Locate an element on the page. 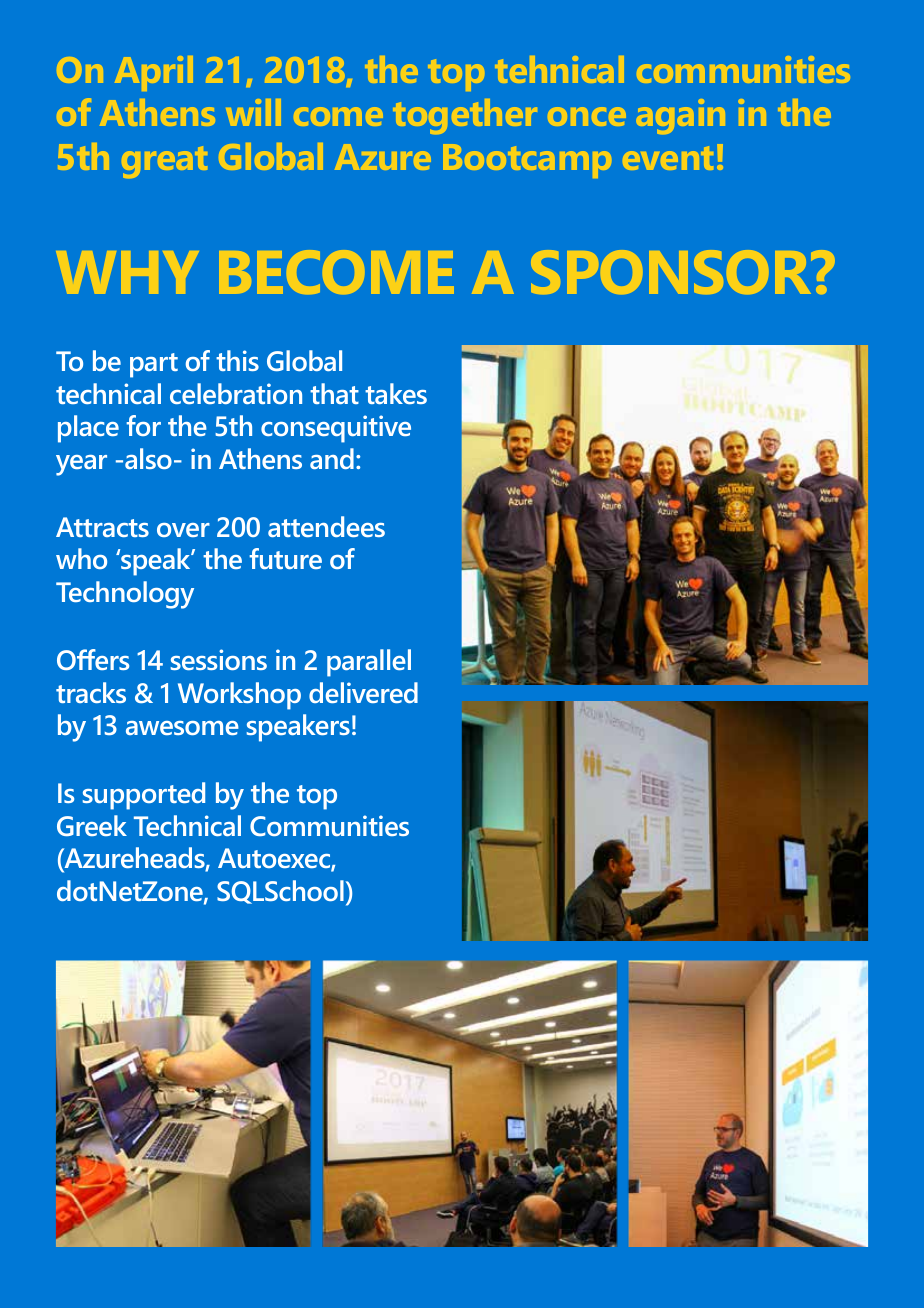  delivered is located at coordinates (363, 692).
